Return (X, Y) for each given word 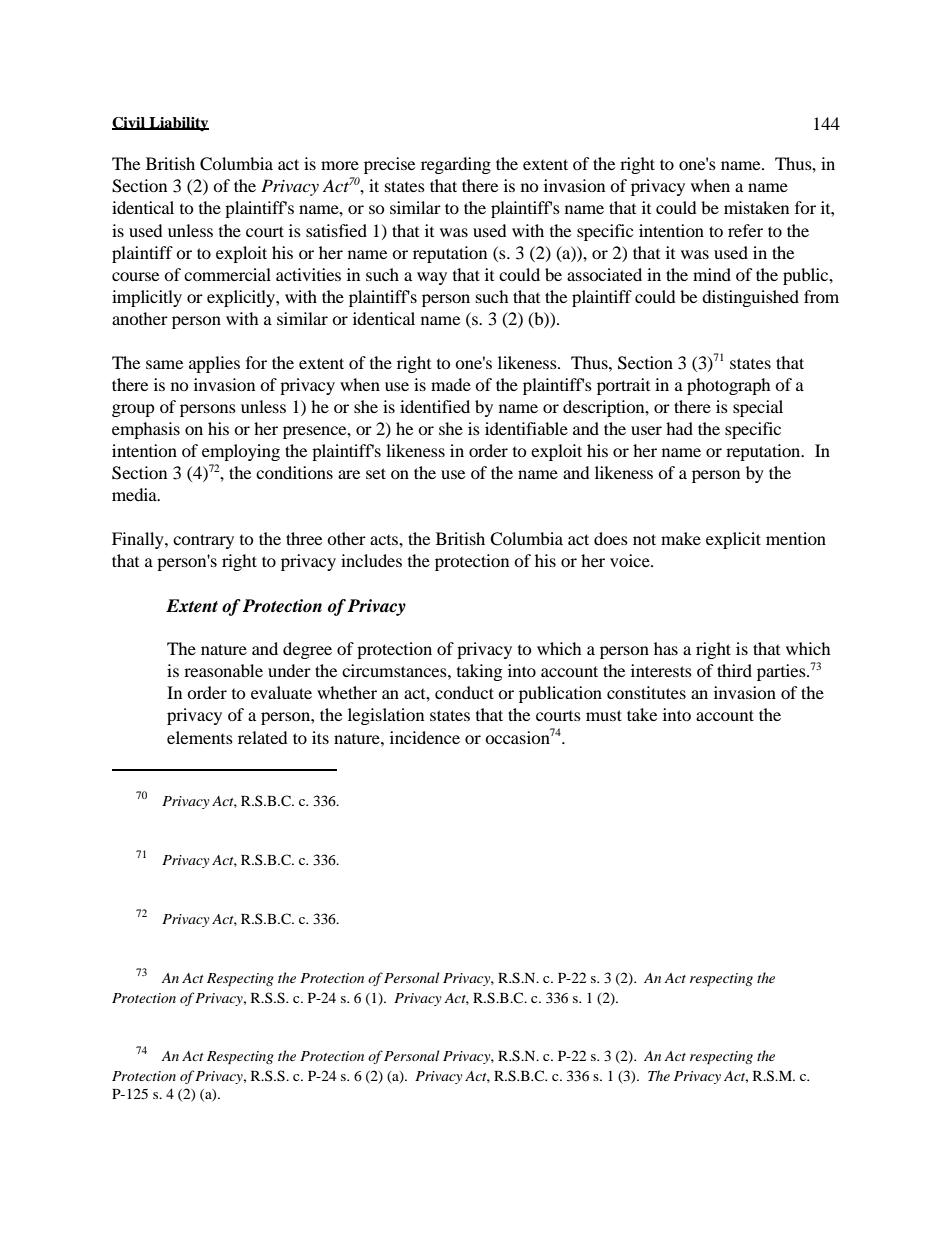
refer (745, 230)
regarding (456, 165)
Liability (178, 124)
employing (241, 452)
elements (200, 737)
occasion (517, 737)
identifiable (526, 428)
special (758, 408)
